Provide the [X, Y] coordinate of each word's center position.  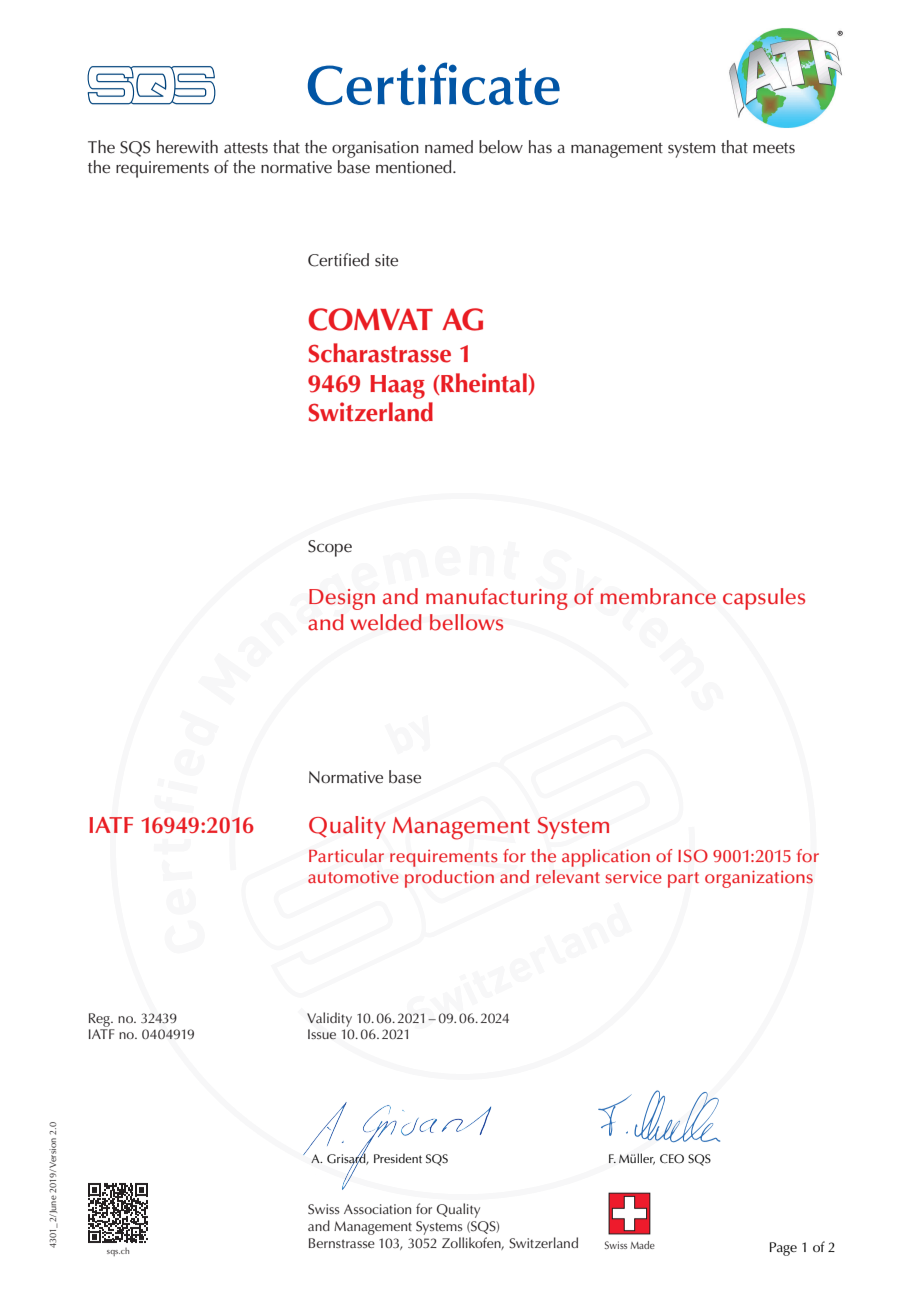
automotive [353, 877]
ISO [693, 856]
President [398, 1158]
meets [774, 148]
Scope [330, 548]
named [449, 147]
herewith [187, 147]
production [449, 879]
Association [377, 1209]
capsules [764, 599]
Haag [397, 387]
